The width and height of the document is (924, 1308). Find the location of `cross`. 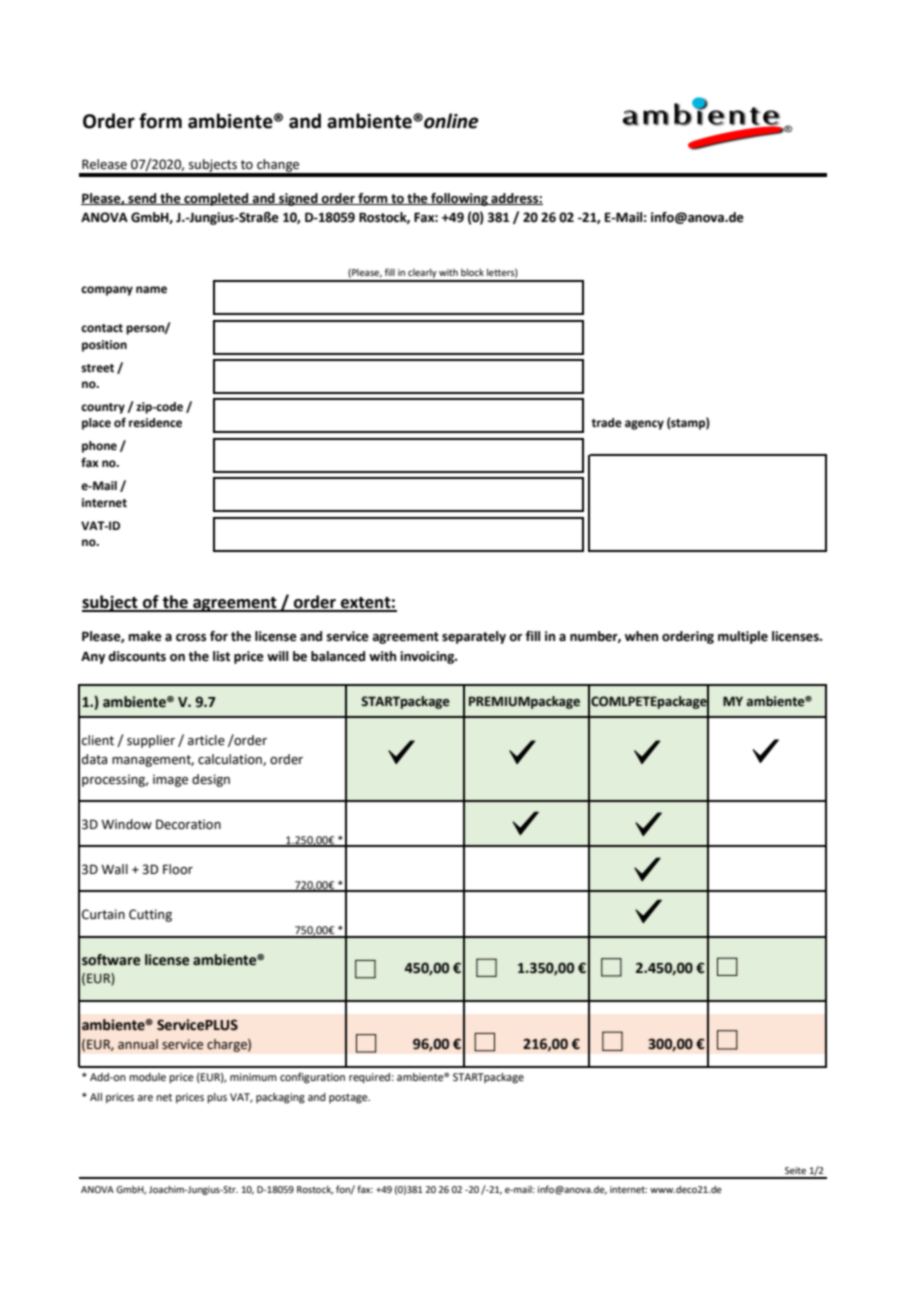

cross is located at coordinates (191, 638).
